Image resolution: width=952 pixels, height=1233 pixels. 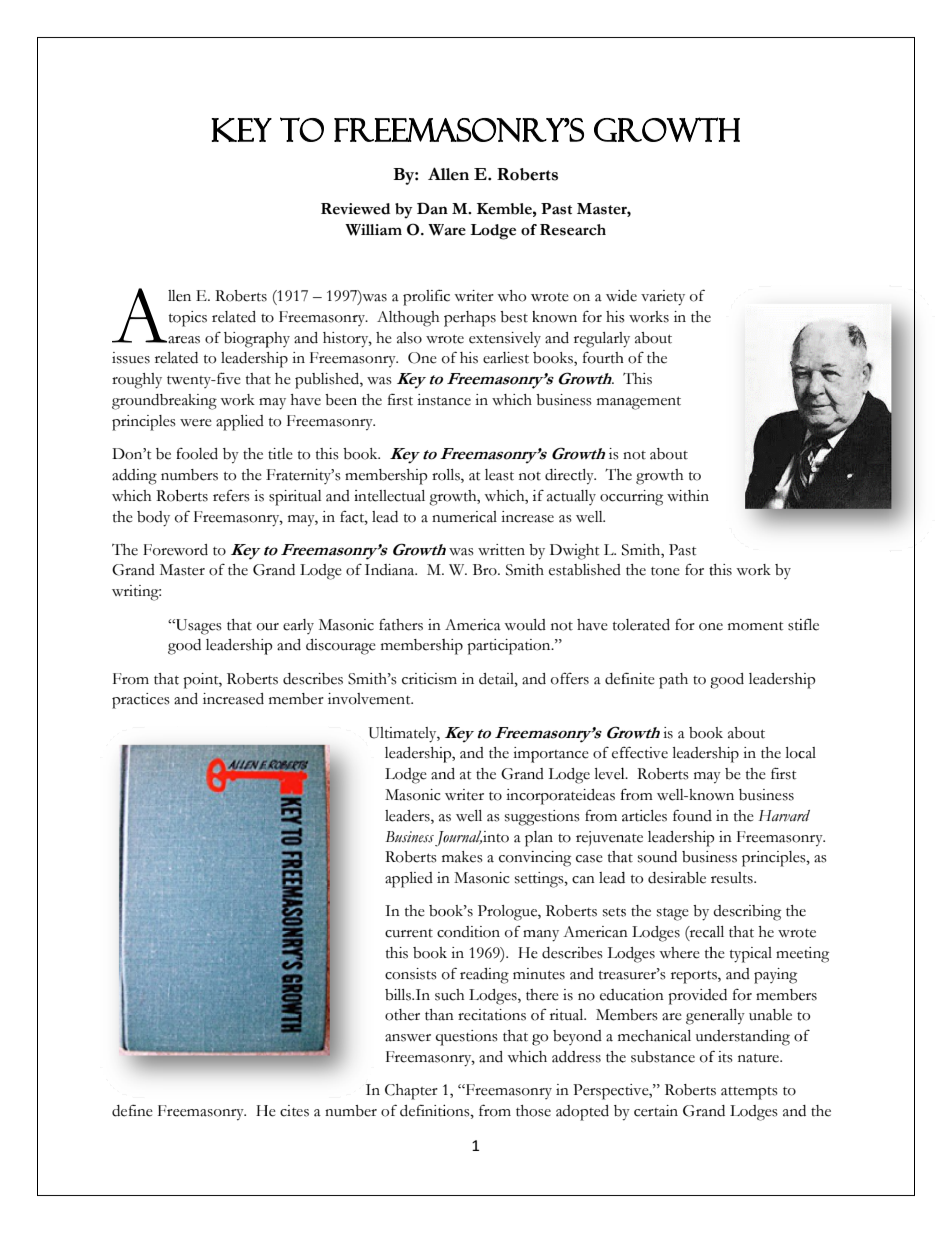 I want to click on practices, so click(x=141, y=701).
